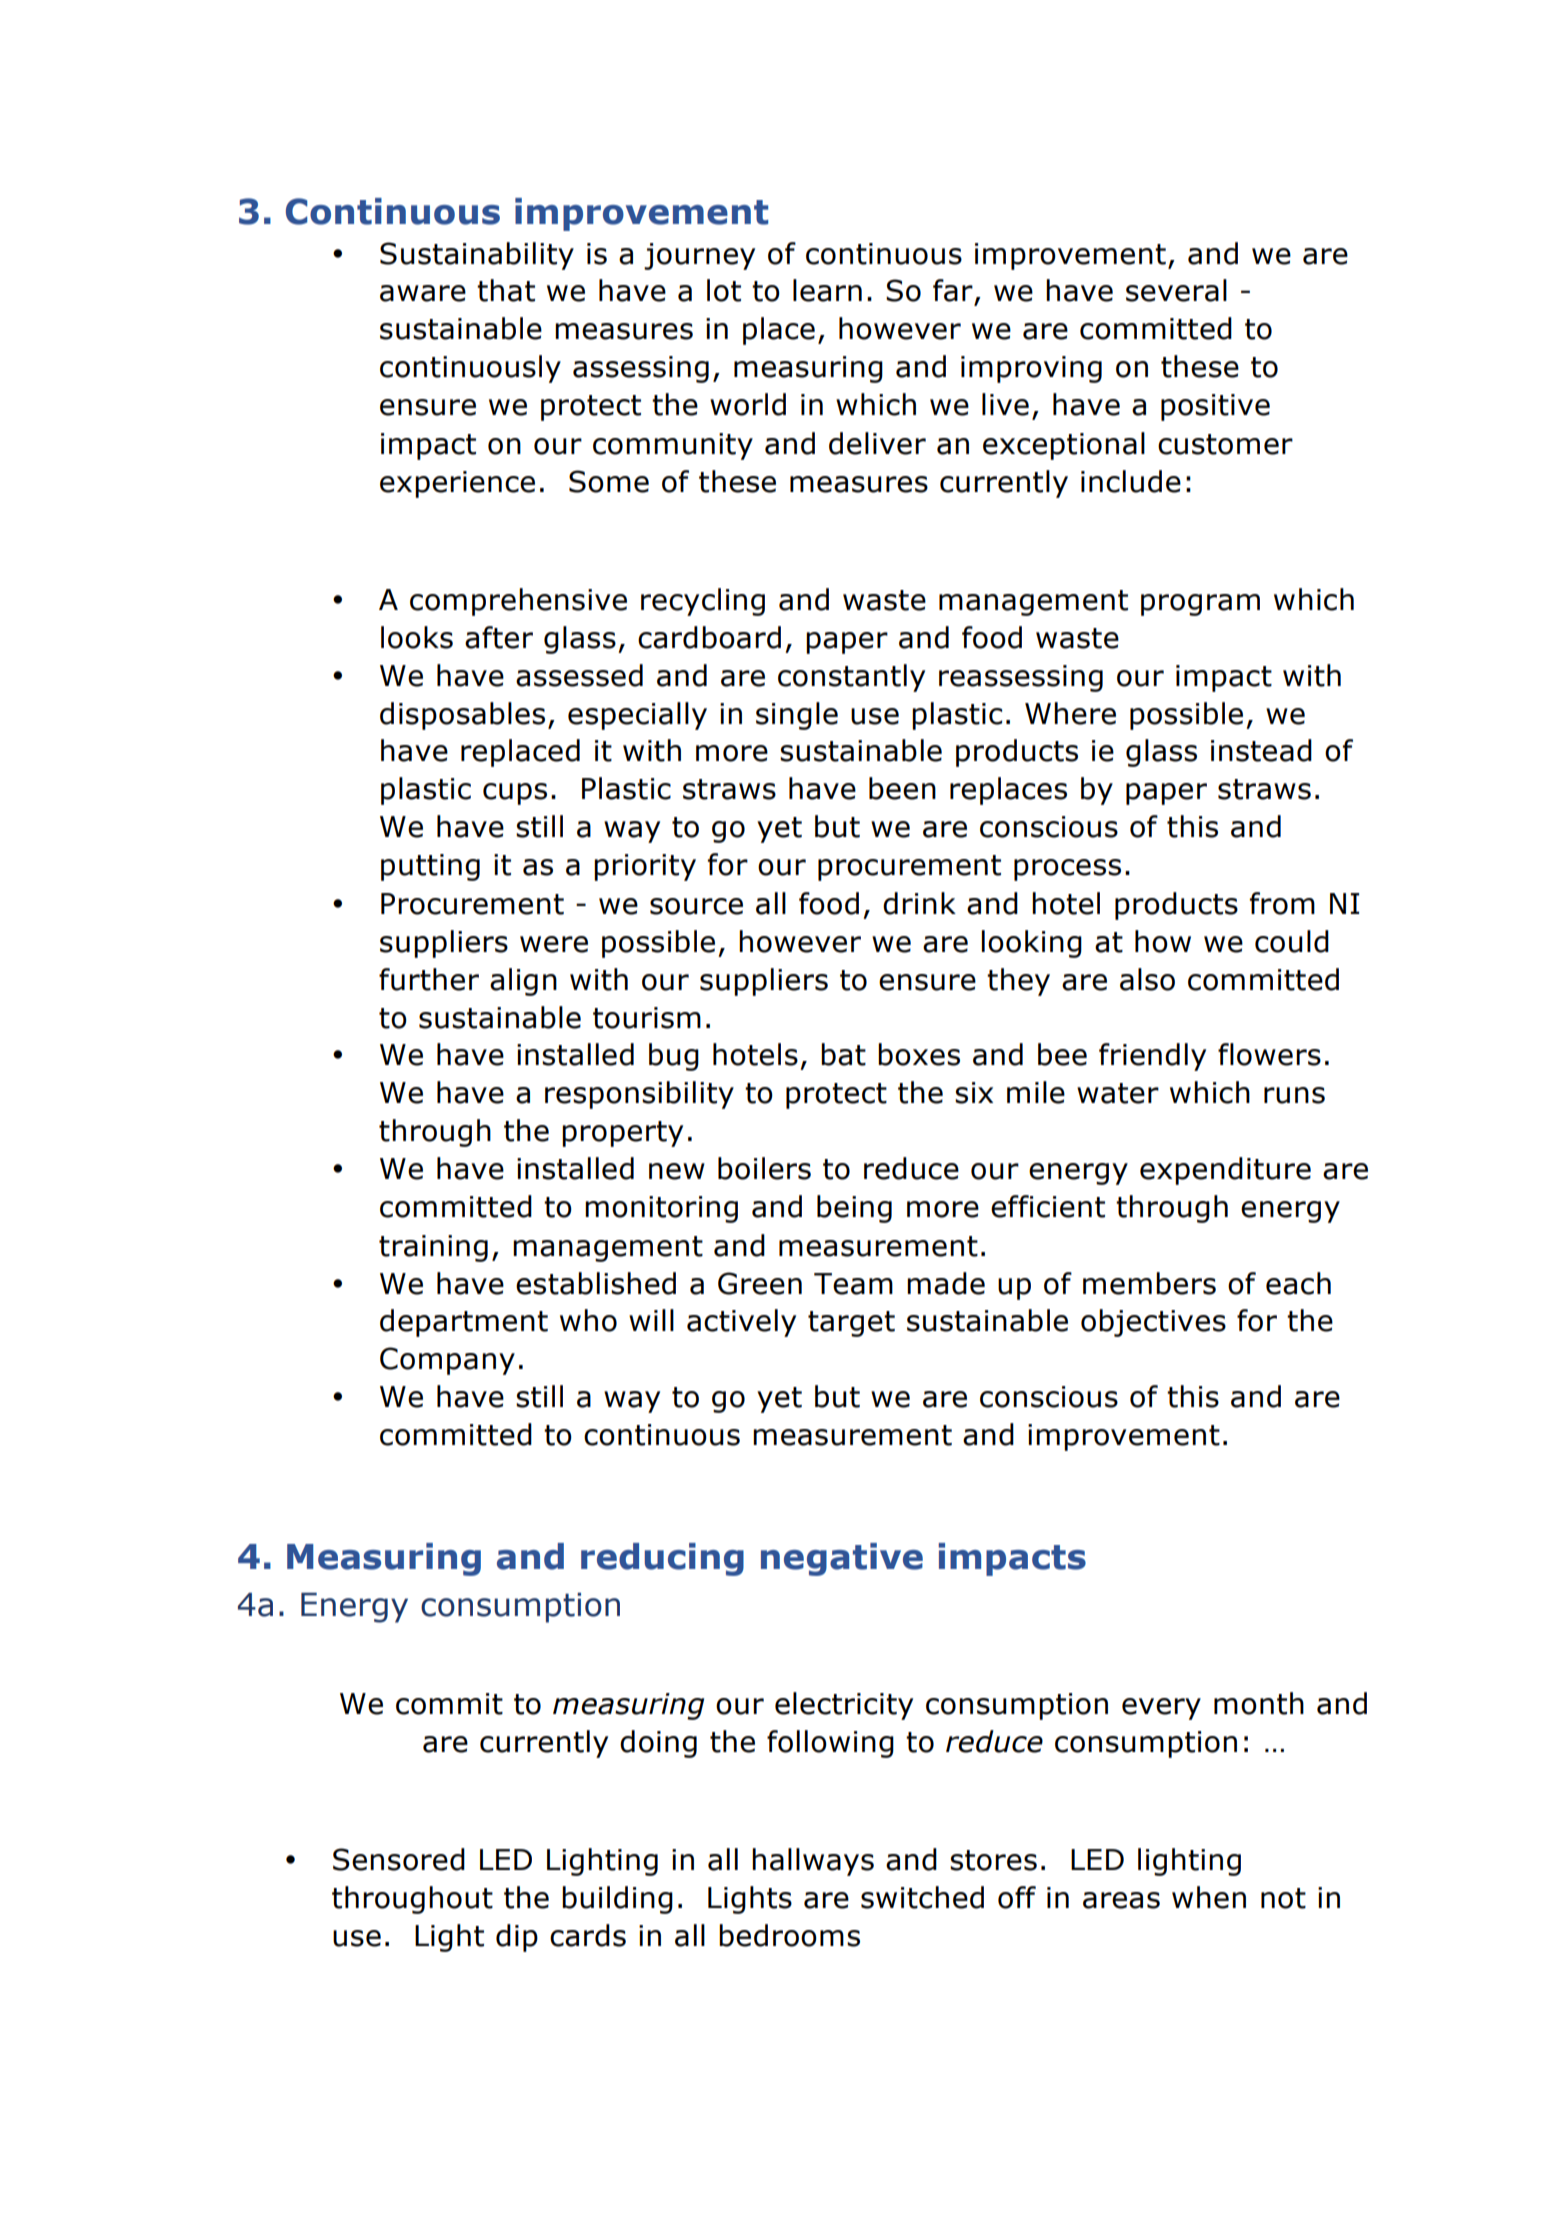 This image has height=2217, width=1566. I want to click on friendly, so click(1152, 1057).
